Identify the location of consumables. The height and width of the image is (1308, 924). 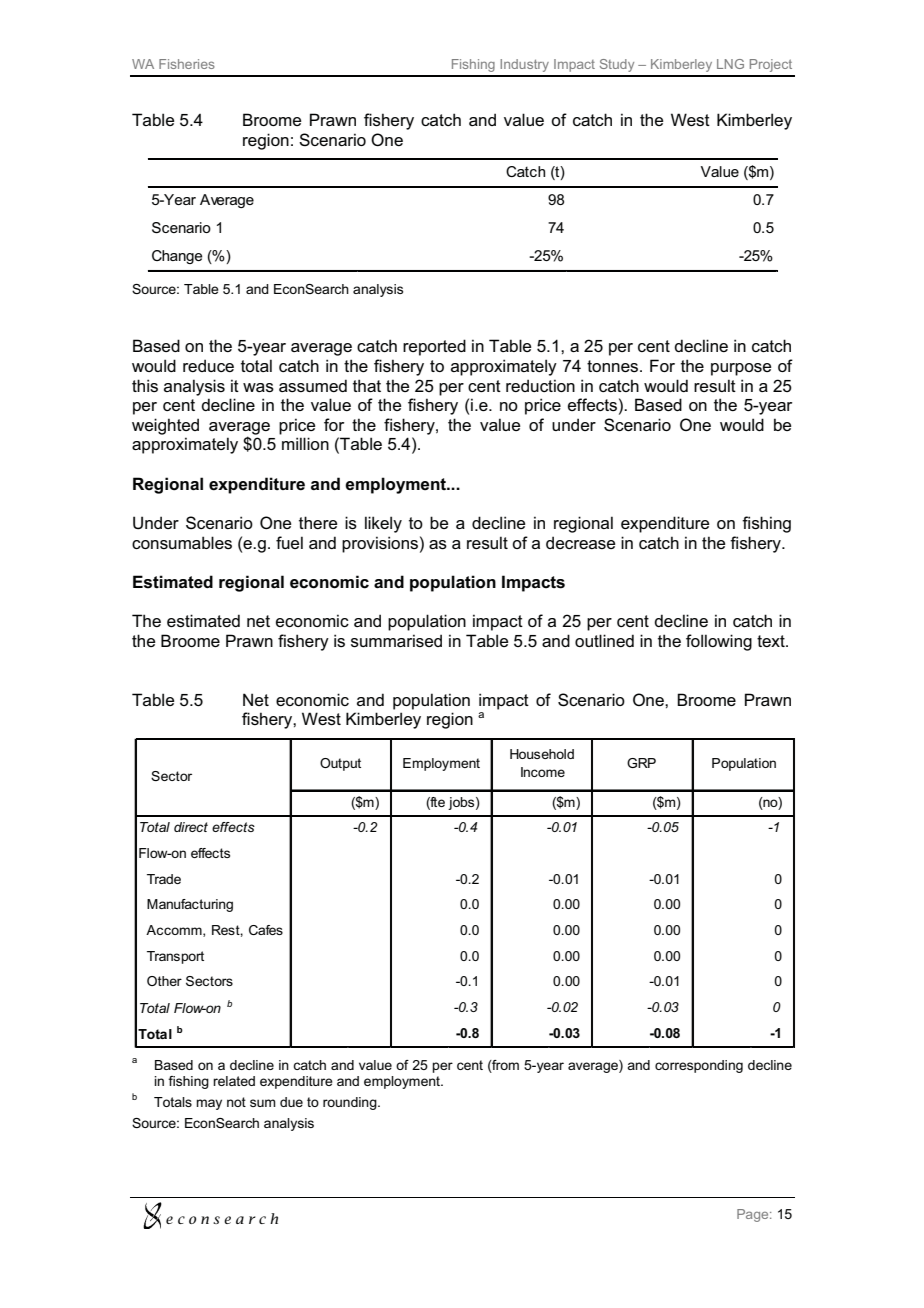
(182, 542).
